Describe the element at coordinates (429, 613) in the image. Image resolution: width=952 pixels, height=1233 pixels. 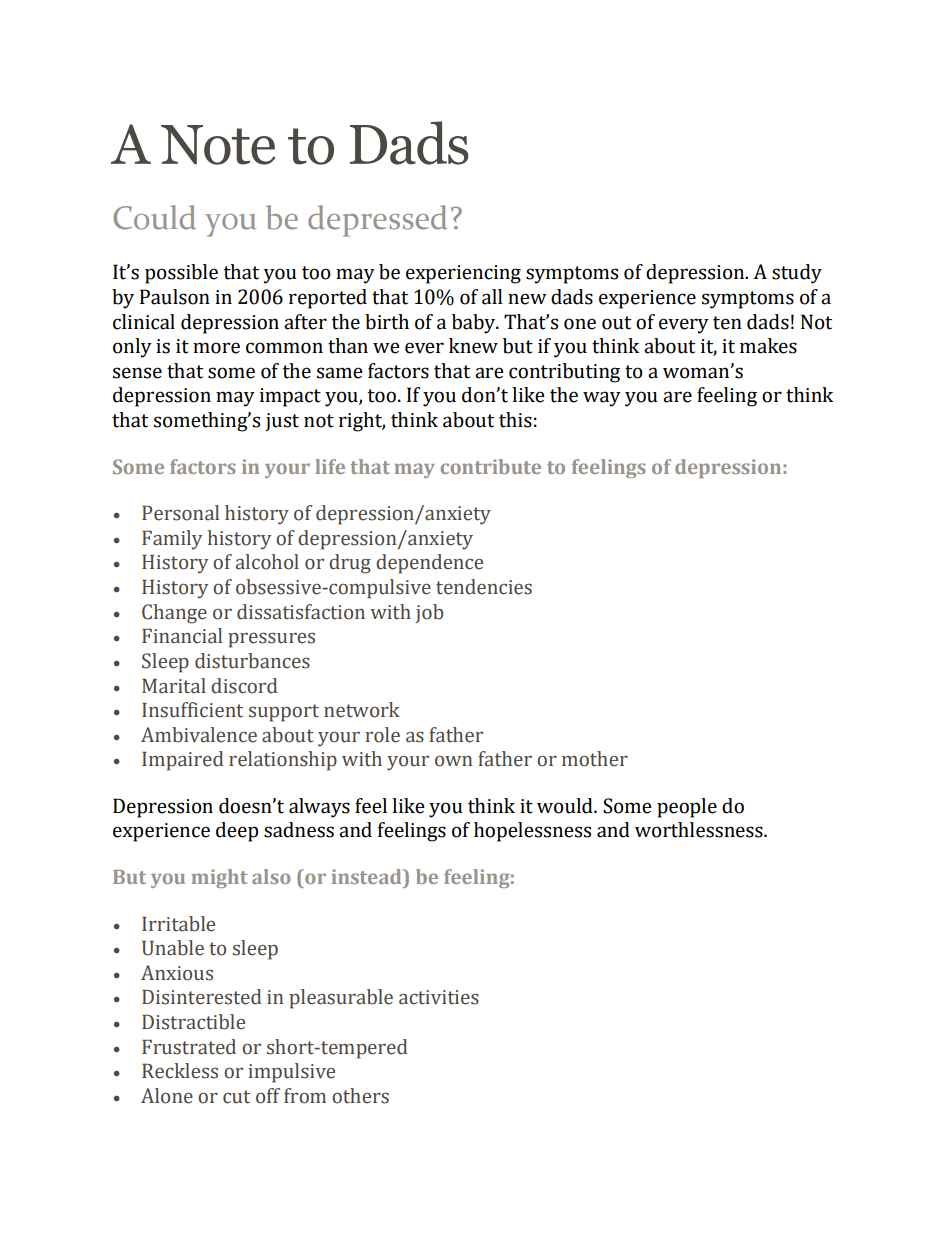
I see `job` at that location.
